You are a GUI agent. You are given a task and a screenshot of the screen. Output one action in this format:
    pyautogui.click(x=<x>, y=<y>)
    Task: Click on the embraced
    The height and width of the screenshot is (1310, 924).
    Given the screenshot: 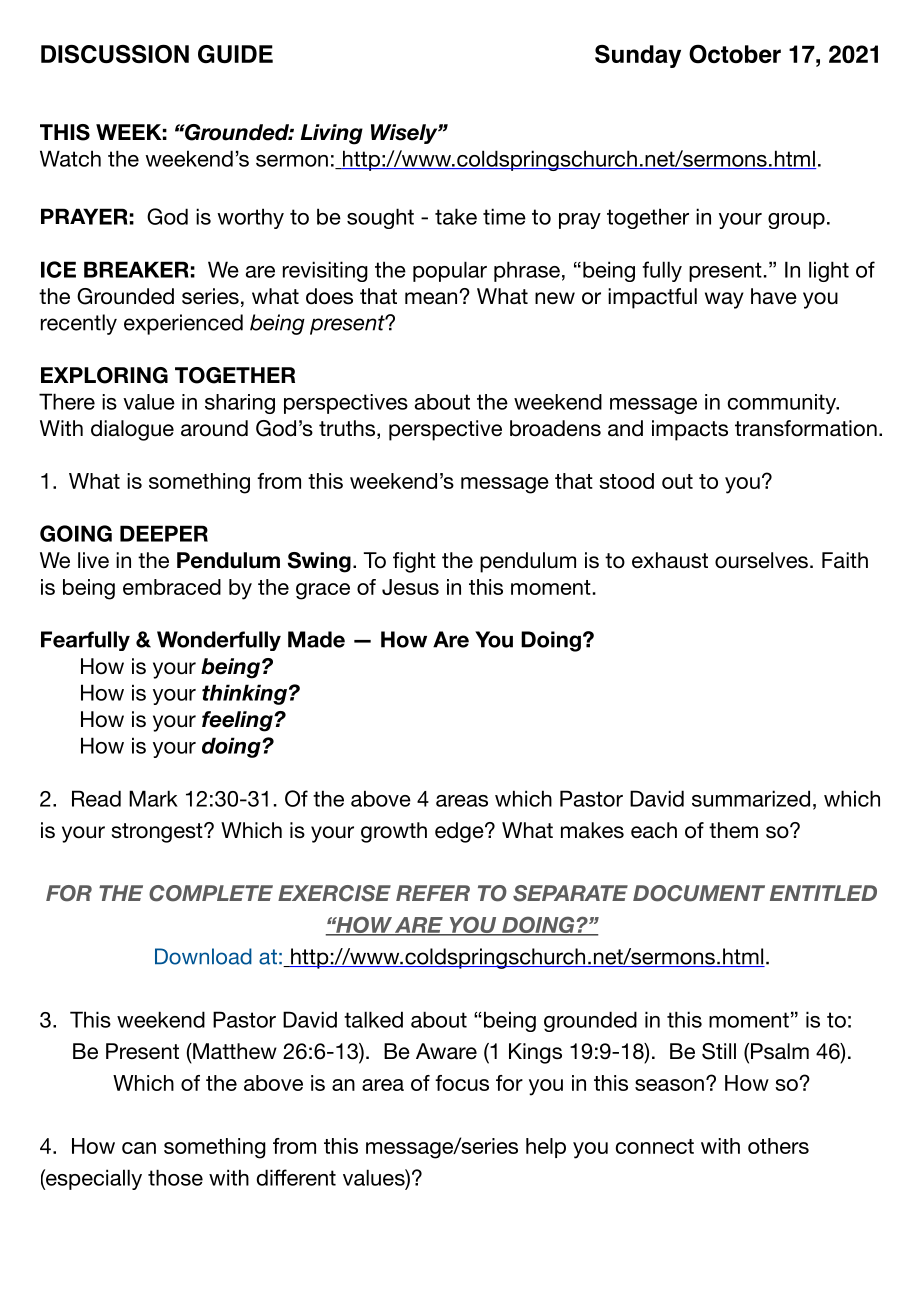 What is the action you would take?
    pyautogui.click(x=172, y=587)
